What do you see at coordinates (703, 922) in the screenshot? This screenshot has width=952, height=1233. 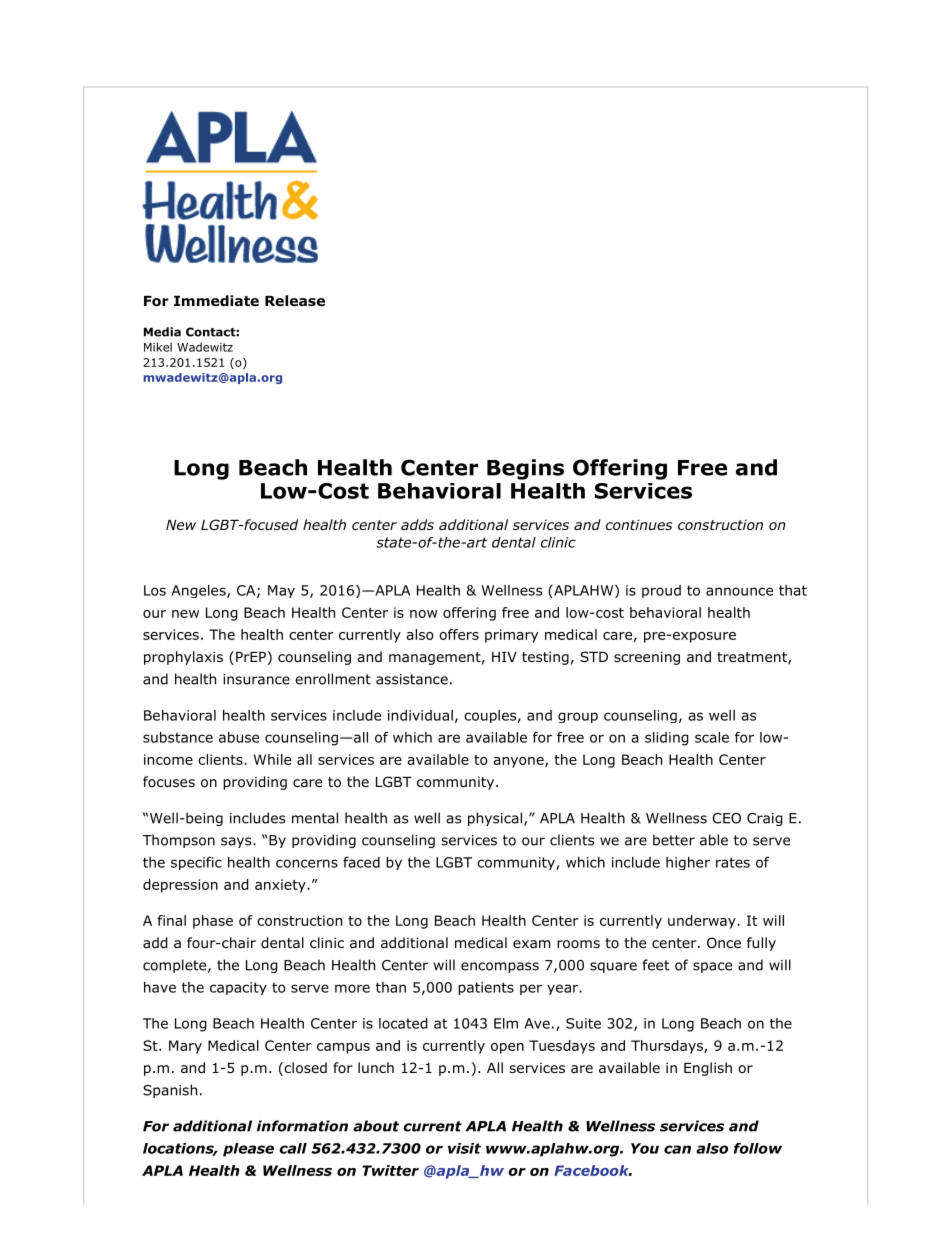 I see `underway` at bounding box center [703, 922].
